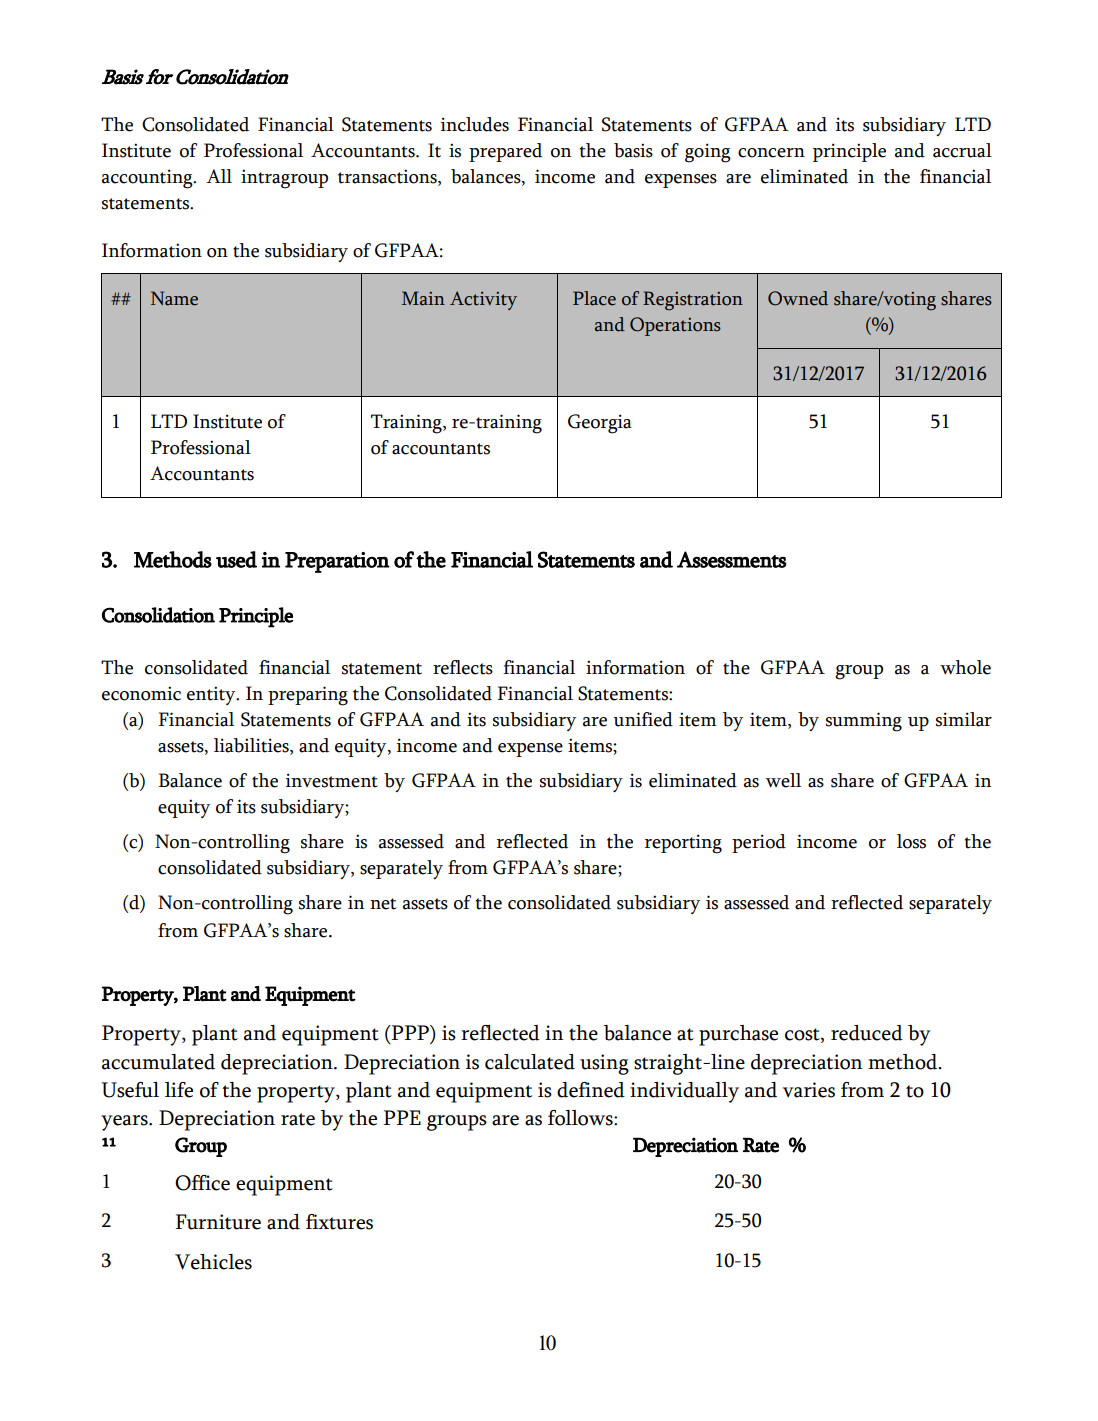  I want to click on prepared, so click(505, 152).
